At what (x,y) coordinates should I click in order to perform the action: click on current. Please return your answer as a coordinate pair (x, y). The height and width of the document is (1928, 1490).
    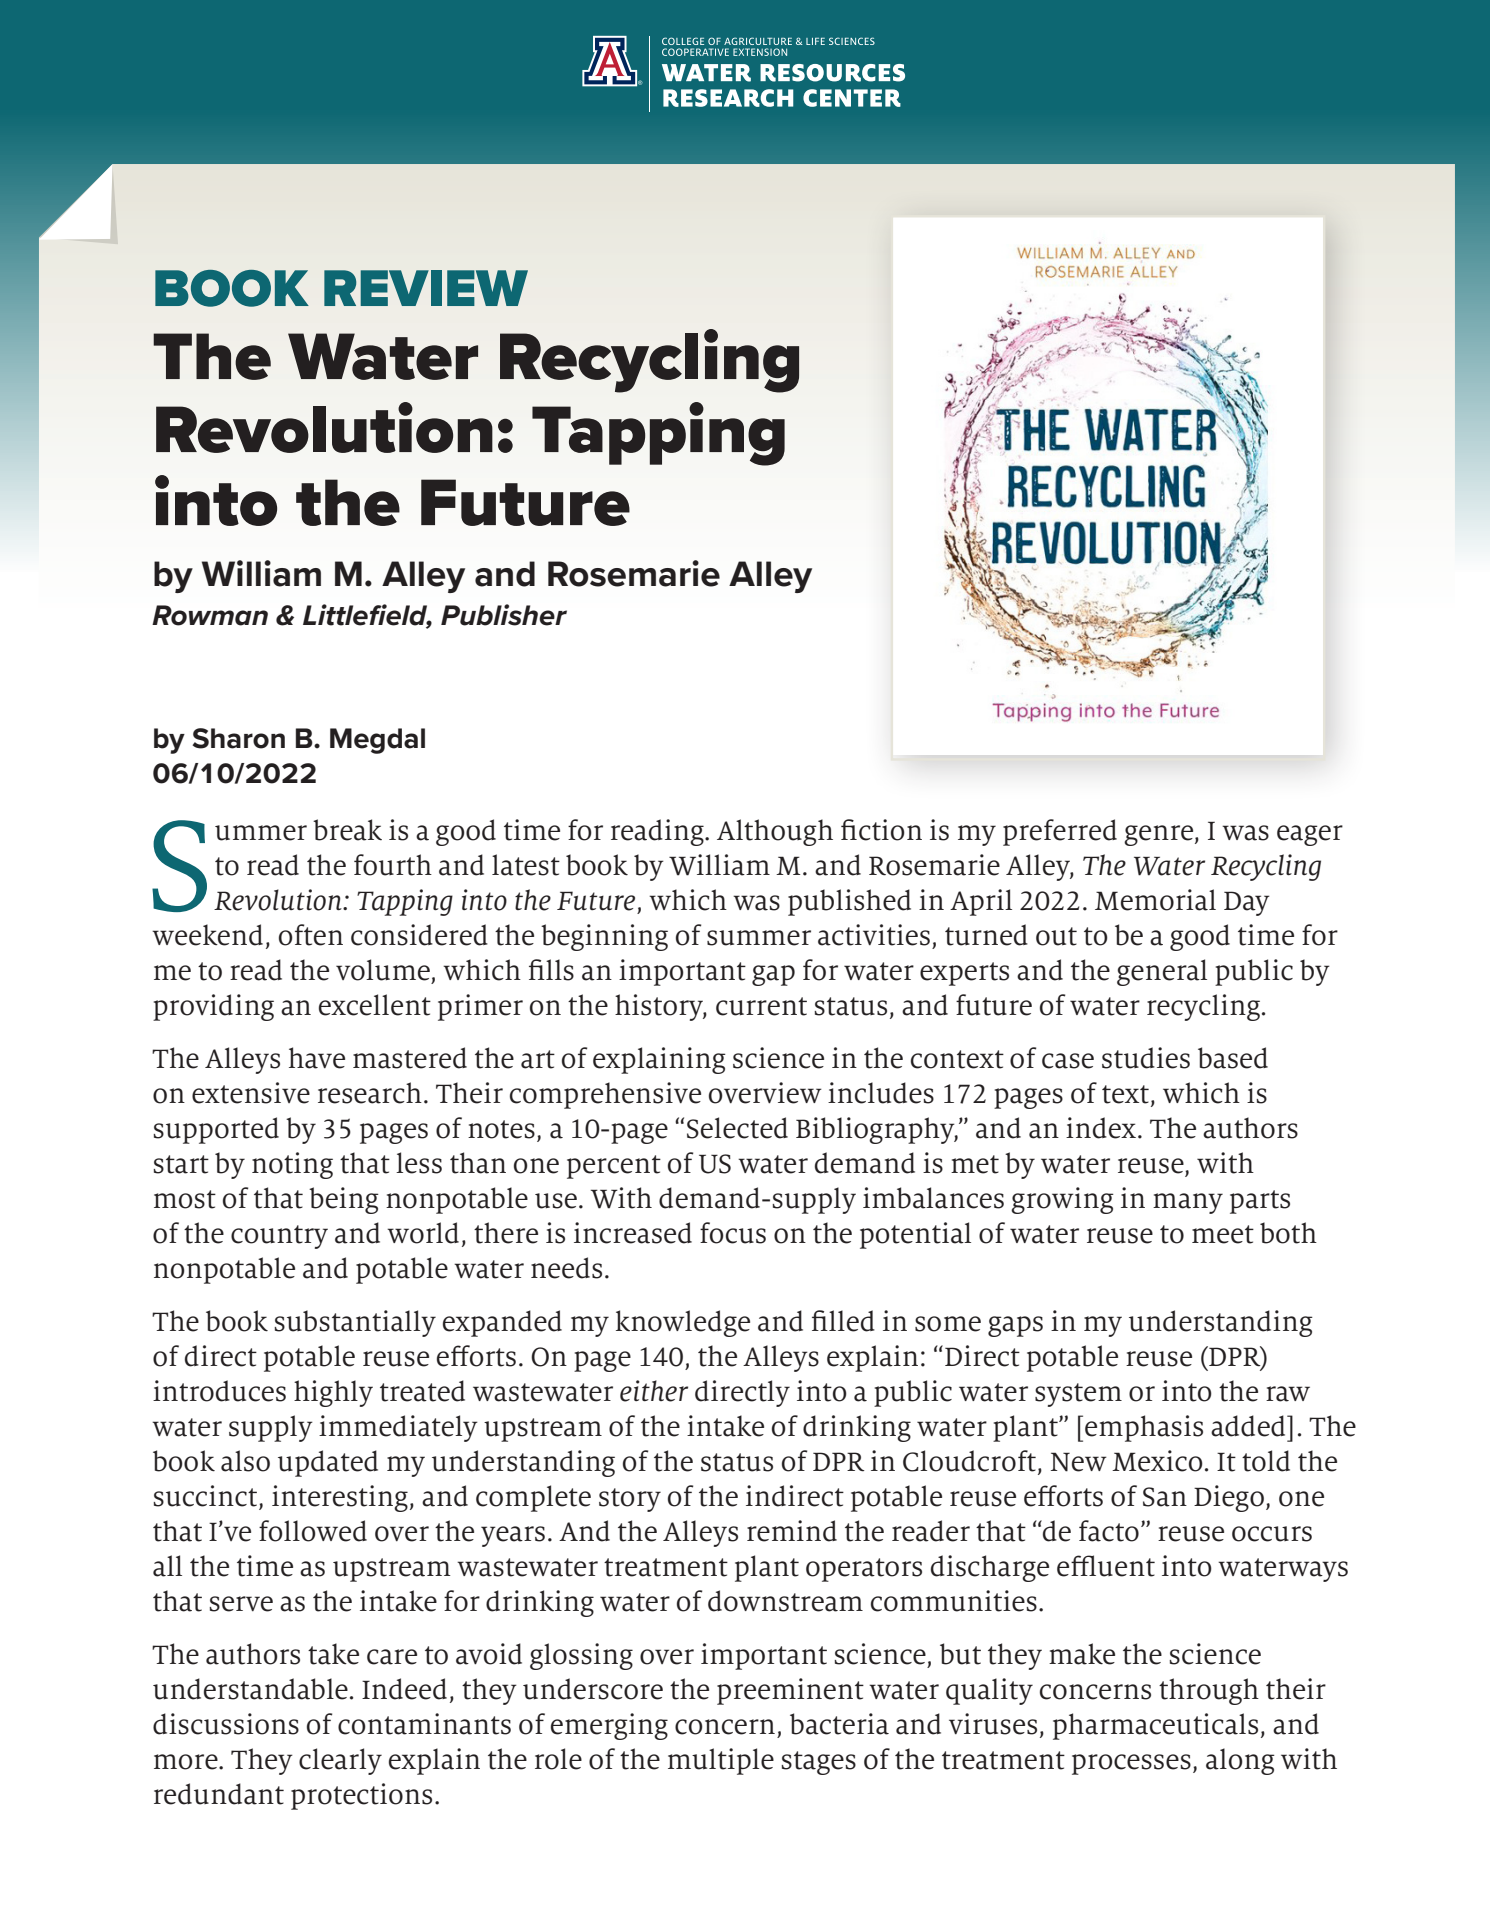
    Looking at the image, I should click on (761, 1006).
